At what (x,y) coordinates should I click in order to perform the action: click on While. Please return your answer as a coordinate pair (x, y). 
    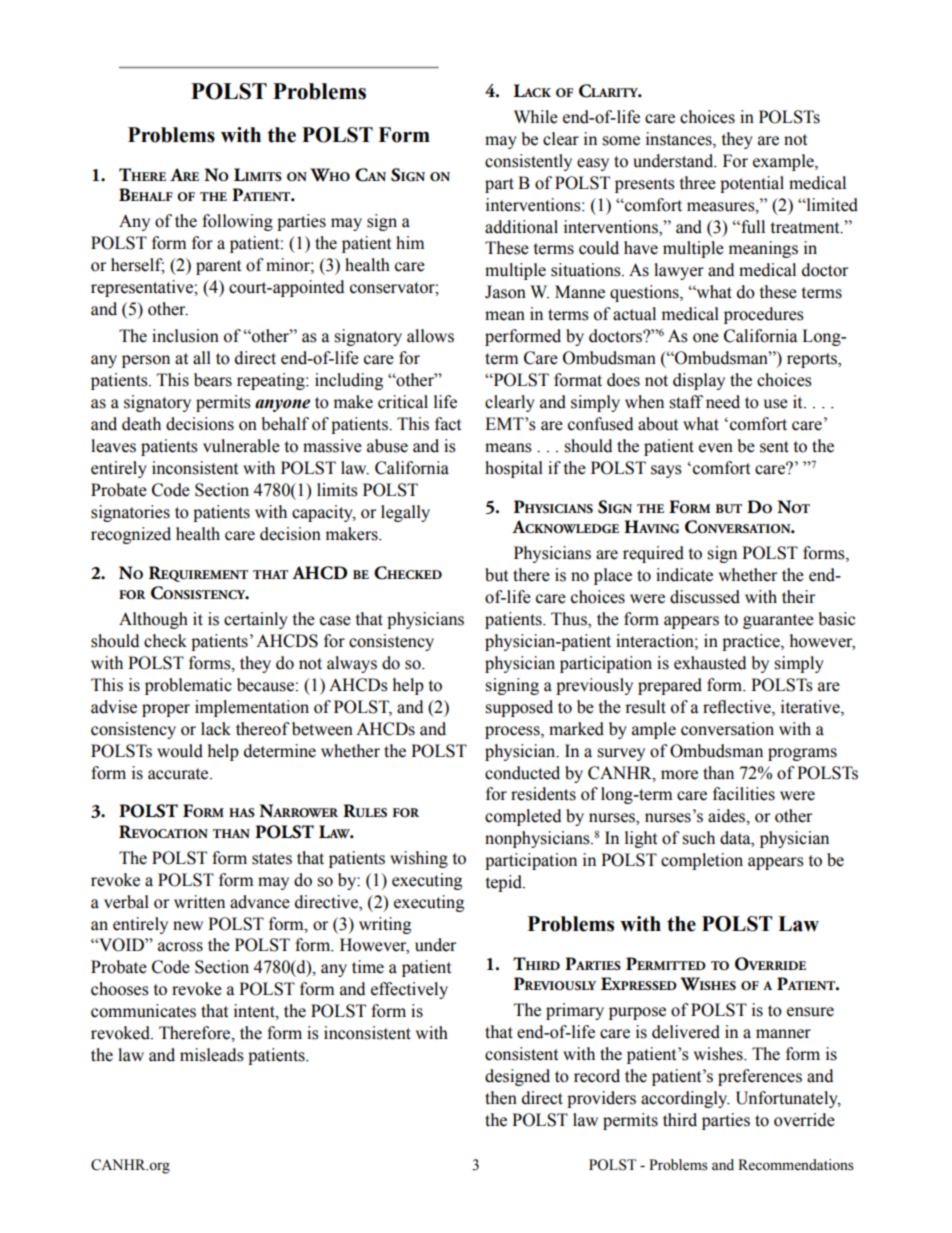
    Looking at the image, I should click on (536, 117).
